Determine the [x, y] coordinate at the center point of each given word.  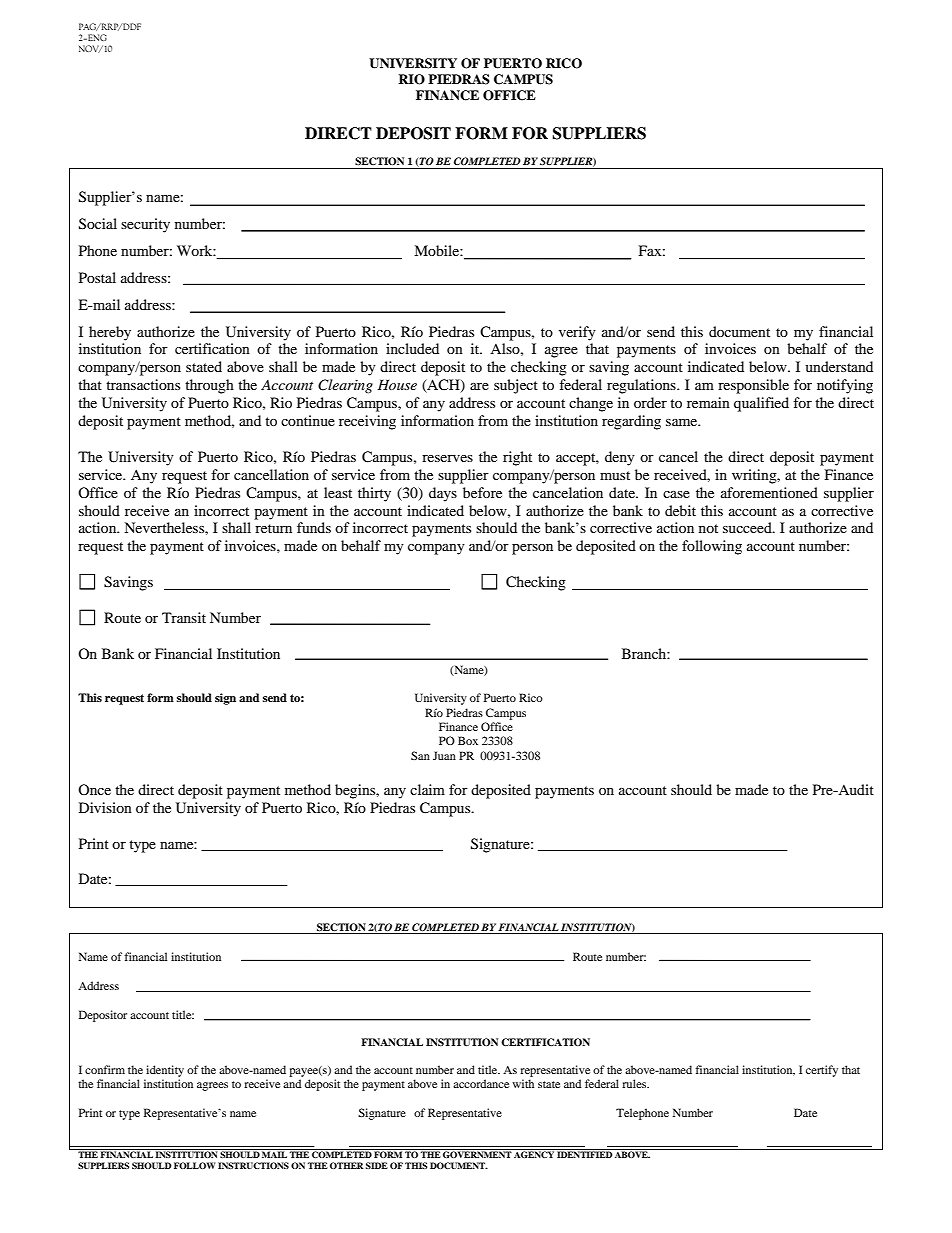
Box [468, 740]
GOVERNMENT [477, 1153]
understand [839, 366]
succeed [748, 527]
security [145, 225]
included [412, 348]
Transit [184, 617]
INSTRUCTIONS [253, 1165]
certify [822, 1071]
